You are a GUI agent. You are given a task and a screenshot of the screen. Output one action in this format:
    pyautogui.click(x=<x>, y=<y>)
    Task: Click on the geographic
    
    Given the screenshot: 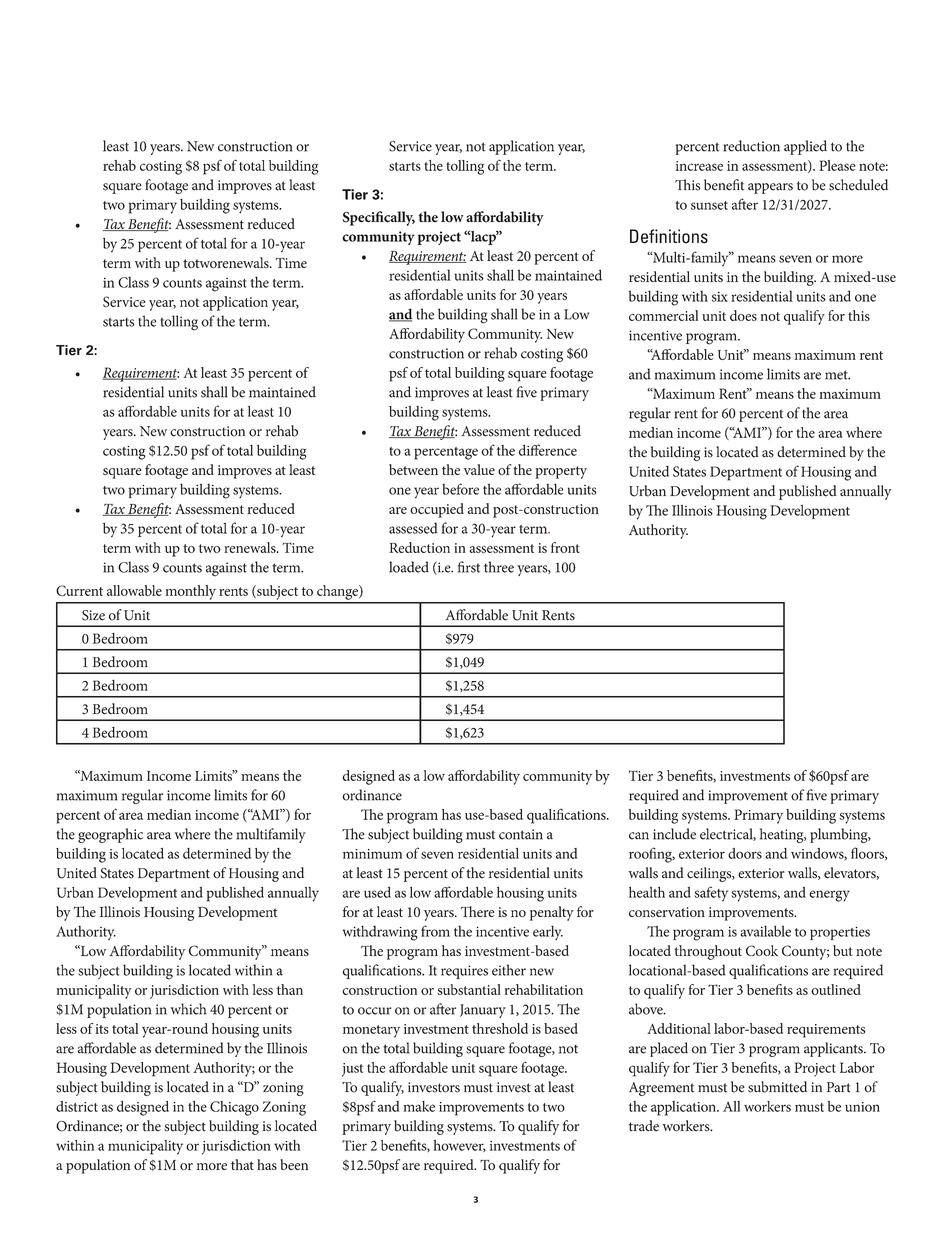 What is the action you would take?
    pyautogui.click(x=110, y=835)
